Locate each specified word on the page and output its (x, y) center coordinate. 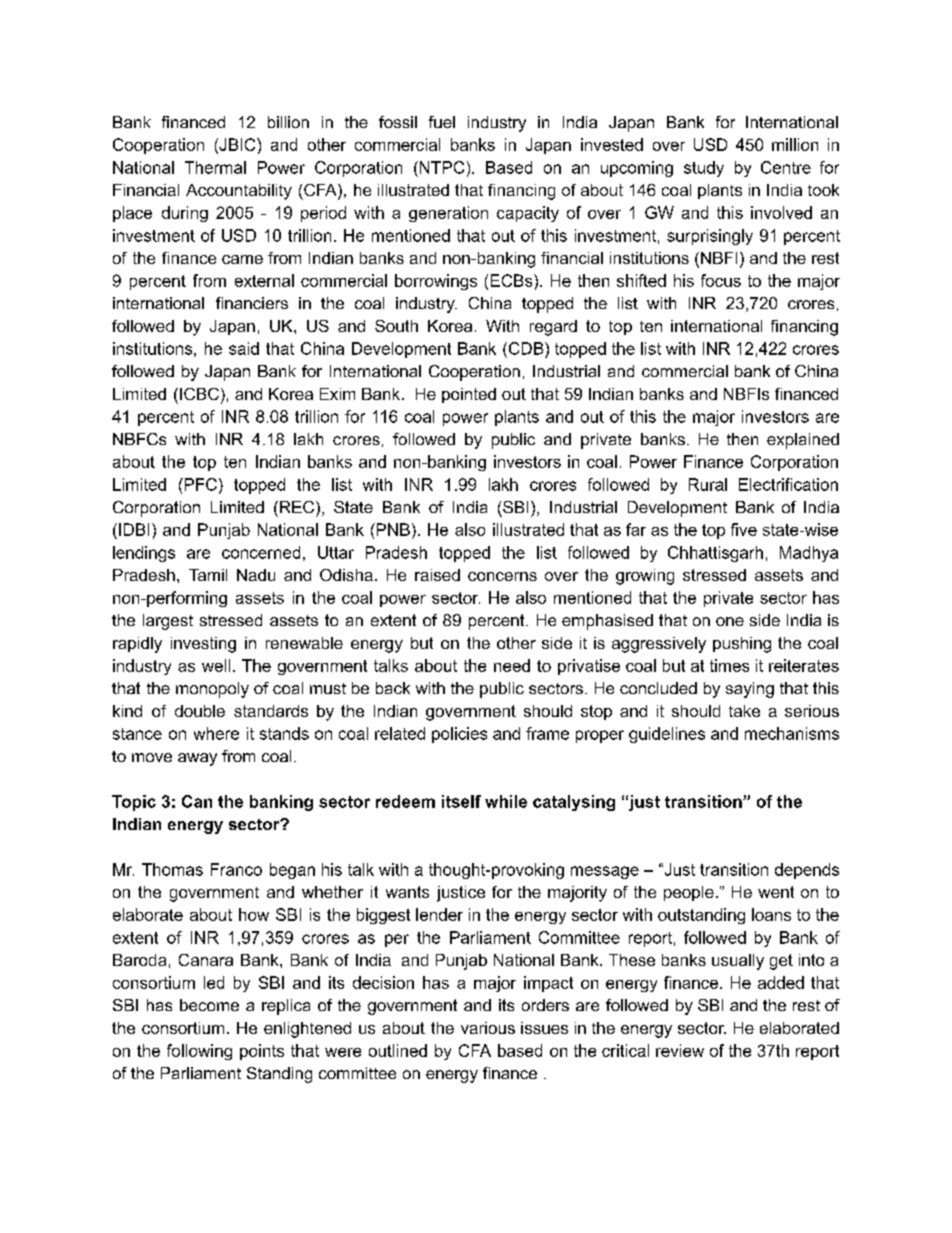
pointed (469, 395)
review (680, 1050)
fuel (442, 122)
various (488, 1028)
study (704, 169)
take (744, 711)
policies (459, 735)
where (216, 733)
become (209, 1005)
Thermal (215, 167)
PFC (199, 484)
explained (803, 441)
